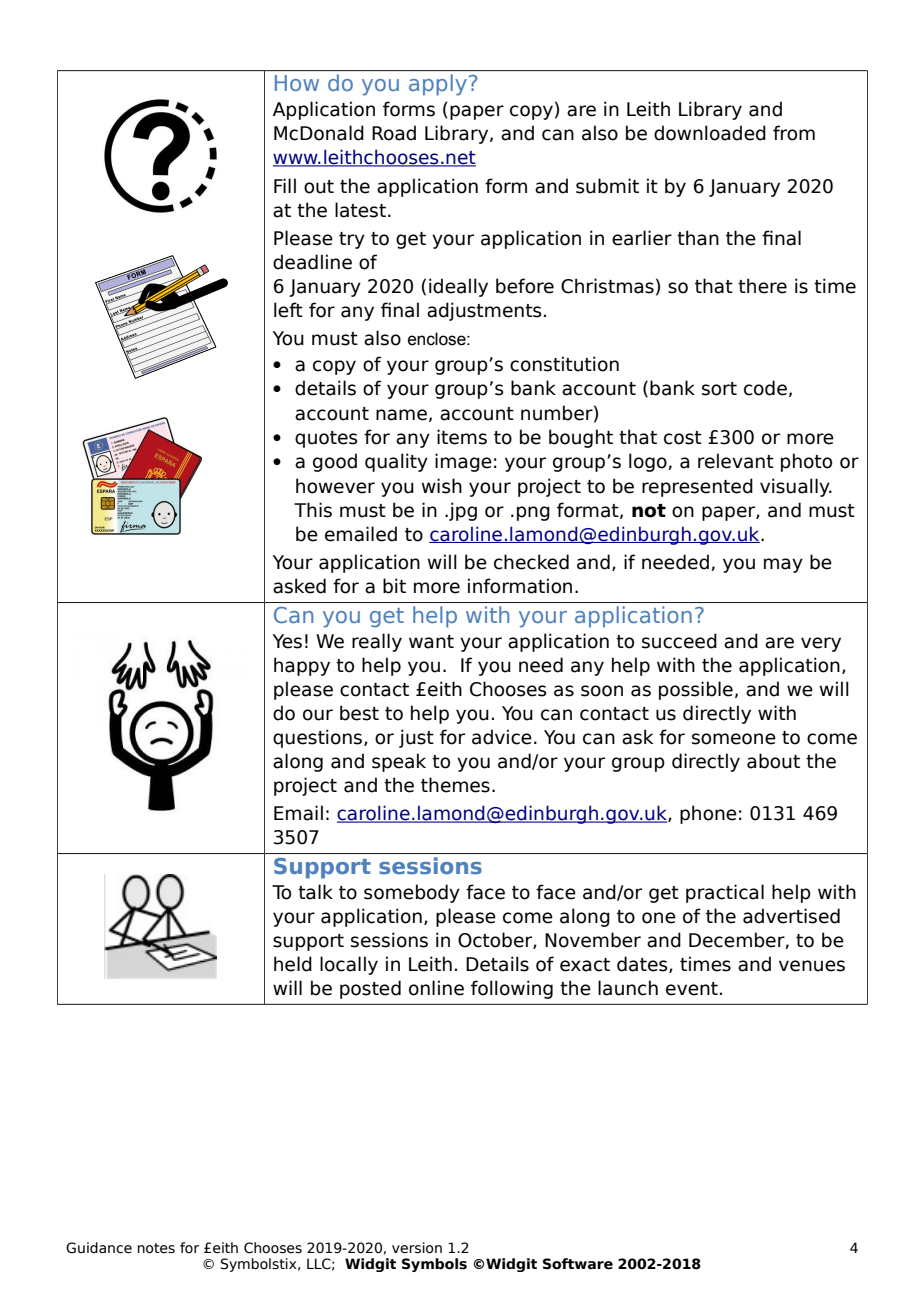  I want to click on relevant, so click(736, 461).
